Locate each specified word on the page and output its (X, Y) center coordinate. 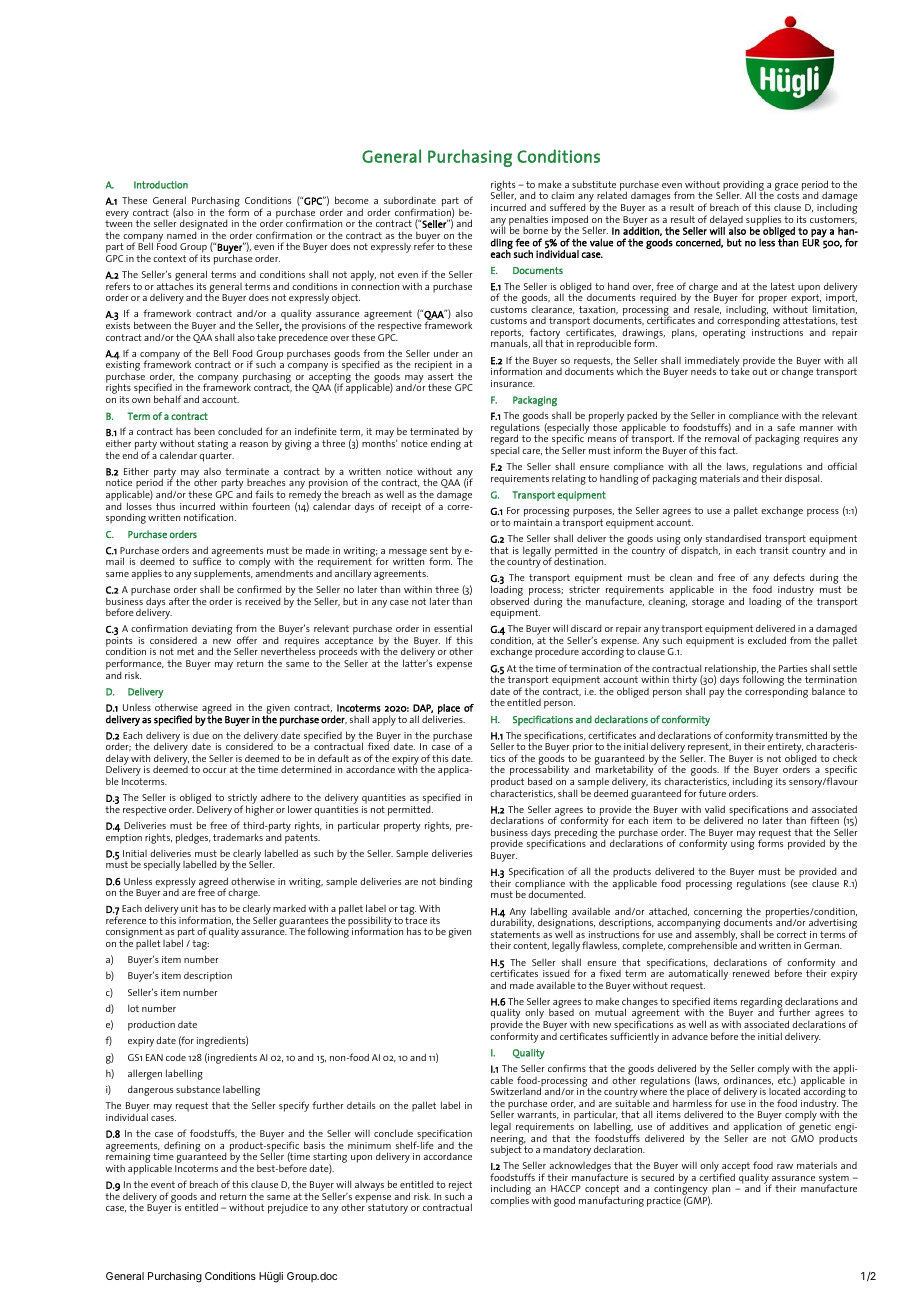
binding (456, 882)
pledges (193, 838)
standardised (733, 538)
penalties (528, 221)
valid (715, 809)
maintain (533, 522)
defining (182, 1146)
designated (203, 226)
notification (210, 517)
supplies (763, 221)
